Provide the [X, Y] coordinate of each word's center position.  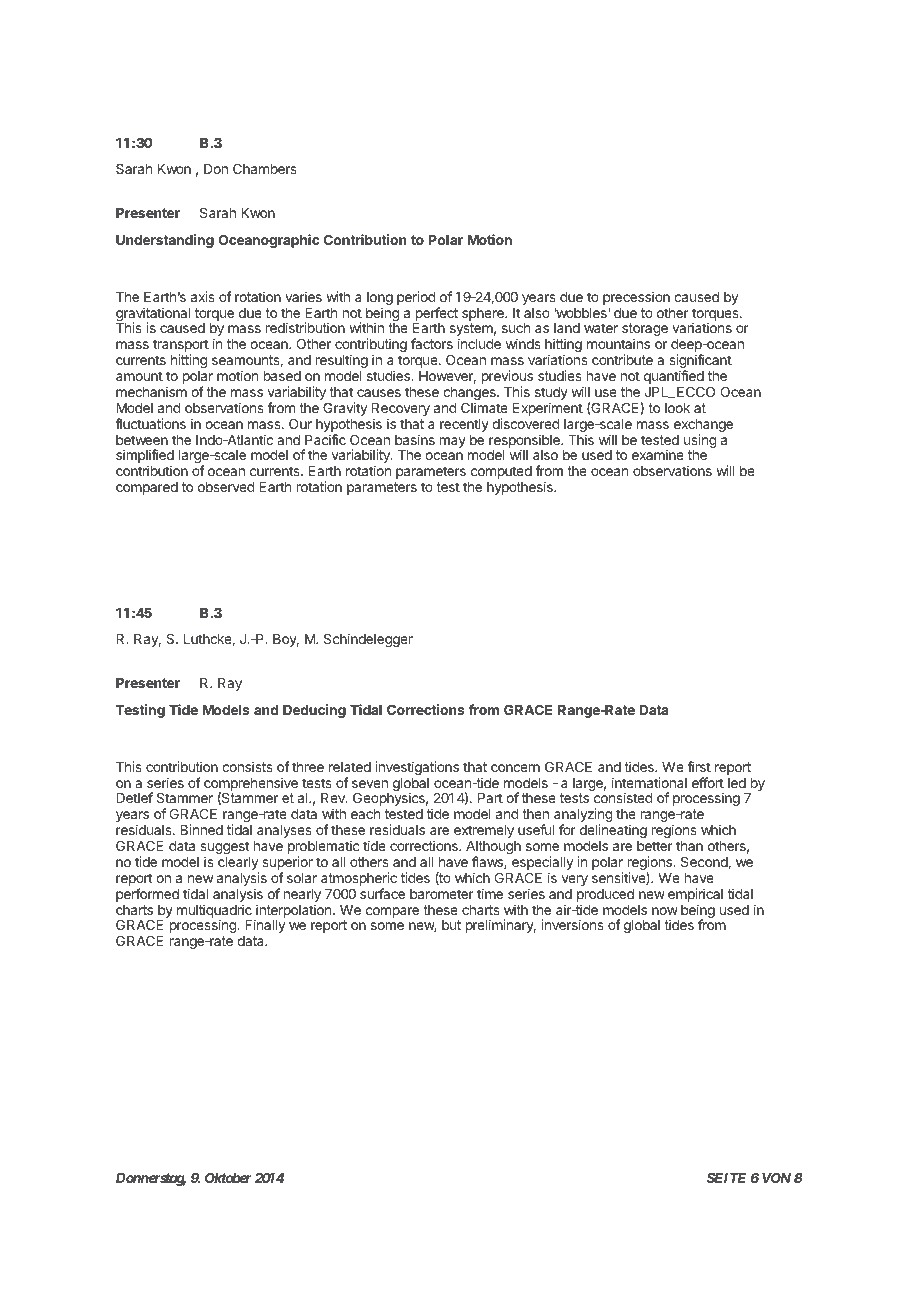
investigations [417, 768]
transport [181, 347]
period [416, 298]
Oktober [228, 1177]
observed [226, 487]
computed [501, 472]
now [665, 911]
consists [247, 766]
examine [658, 454]
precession [636, 298]
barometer [442, 894]
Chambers [265, 168]
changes [470, 395]
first [699, 766]
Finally [265, 926]
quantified [674, 378]
